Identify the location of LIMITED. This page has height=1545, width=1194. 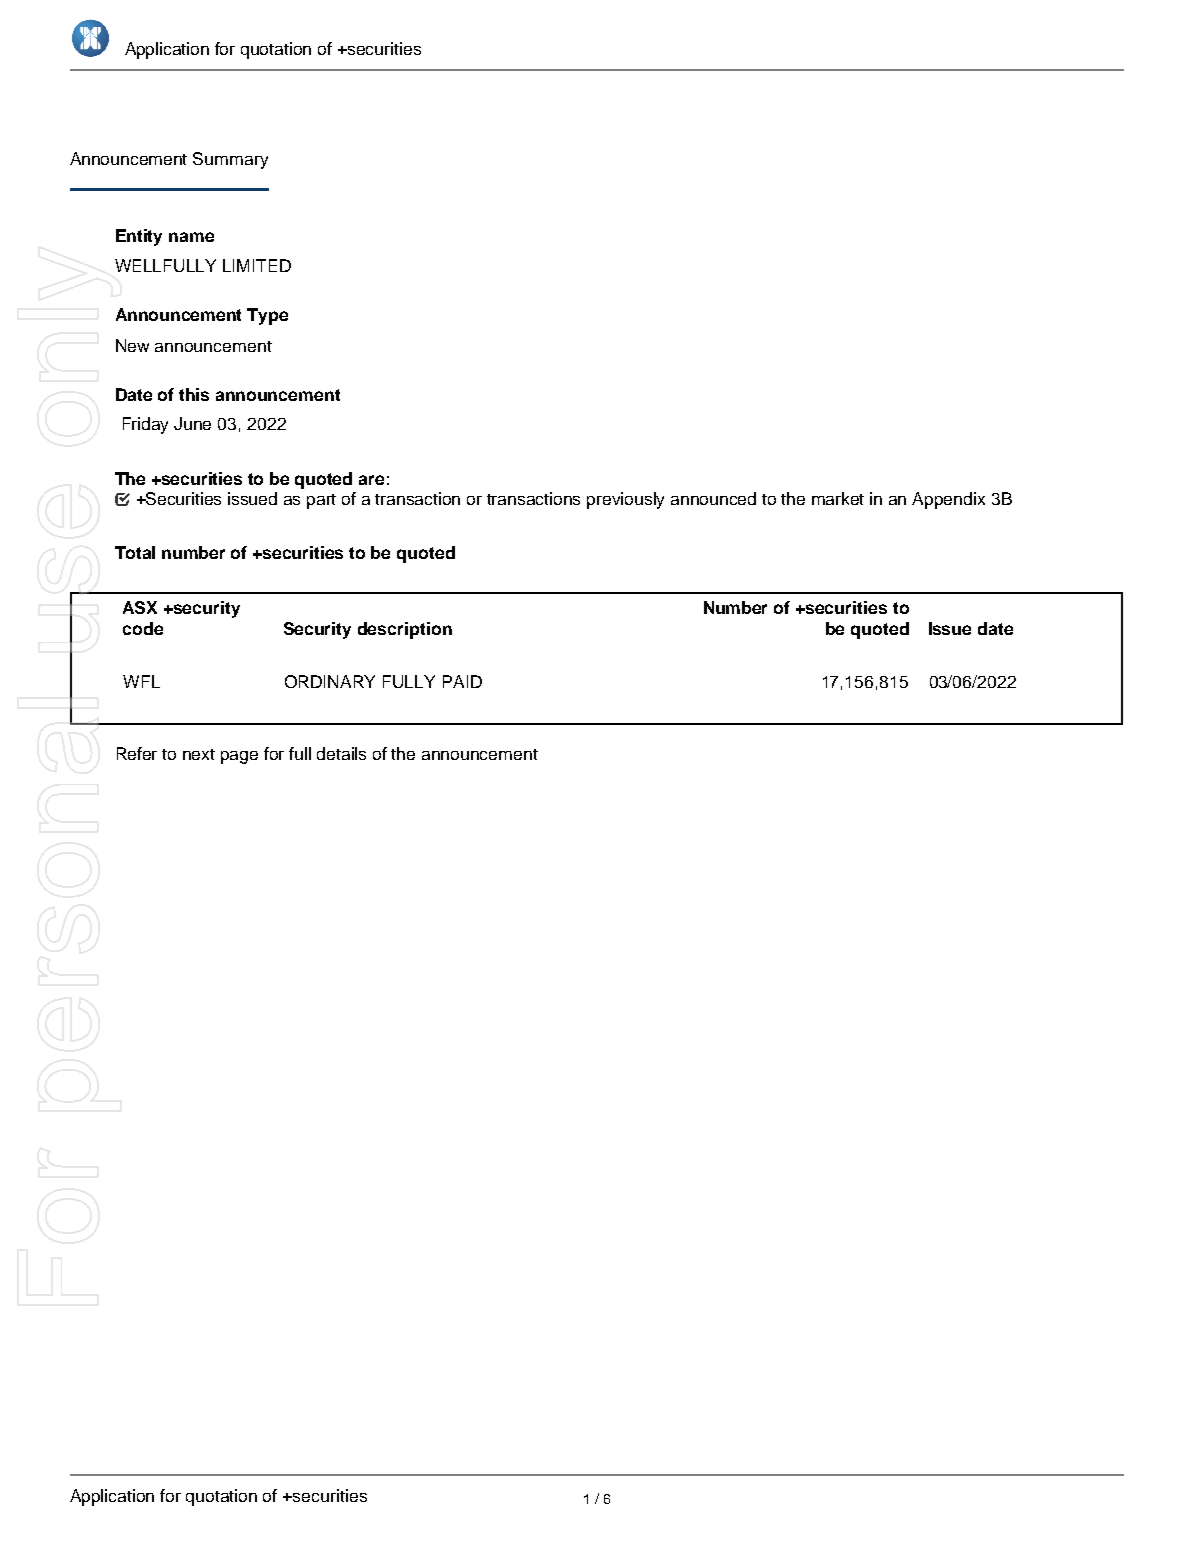
(257, 265).
